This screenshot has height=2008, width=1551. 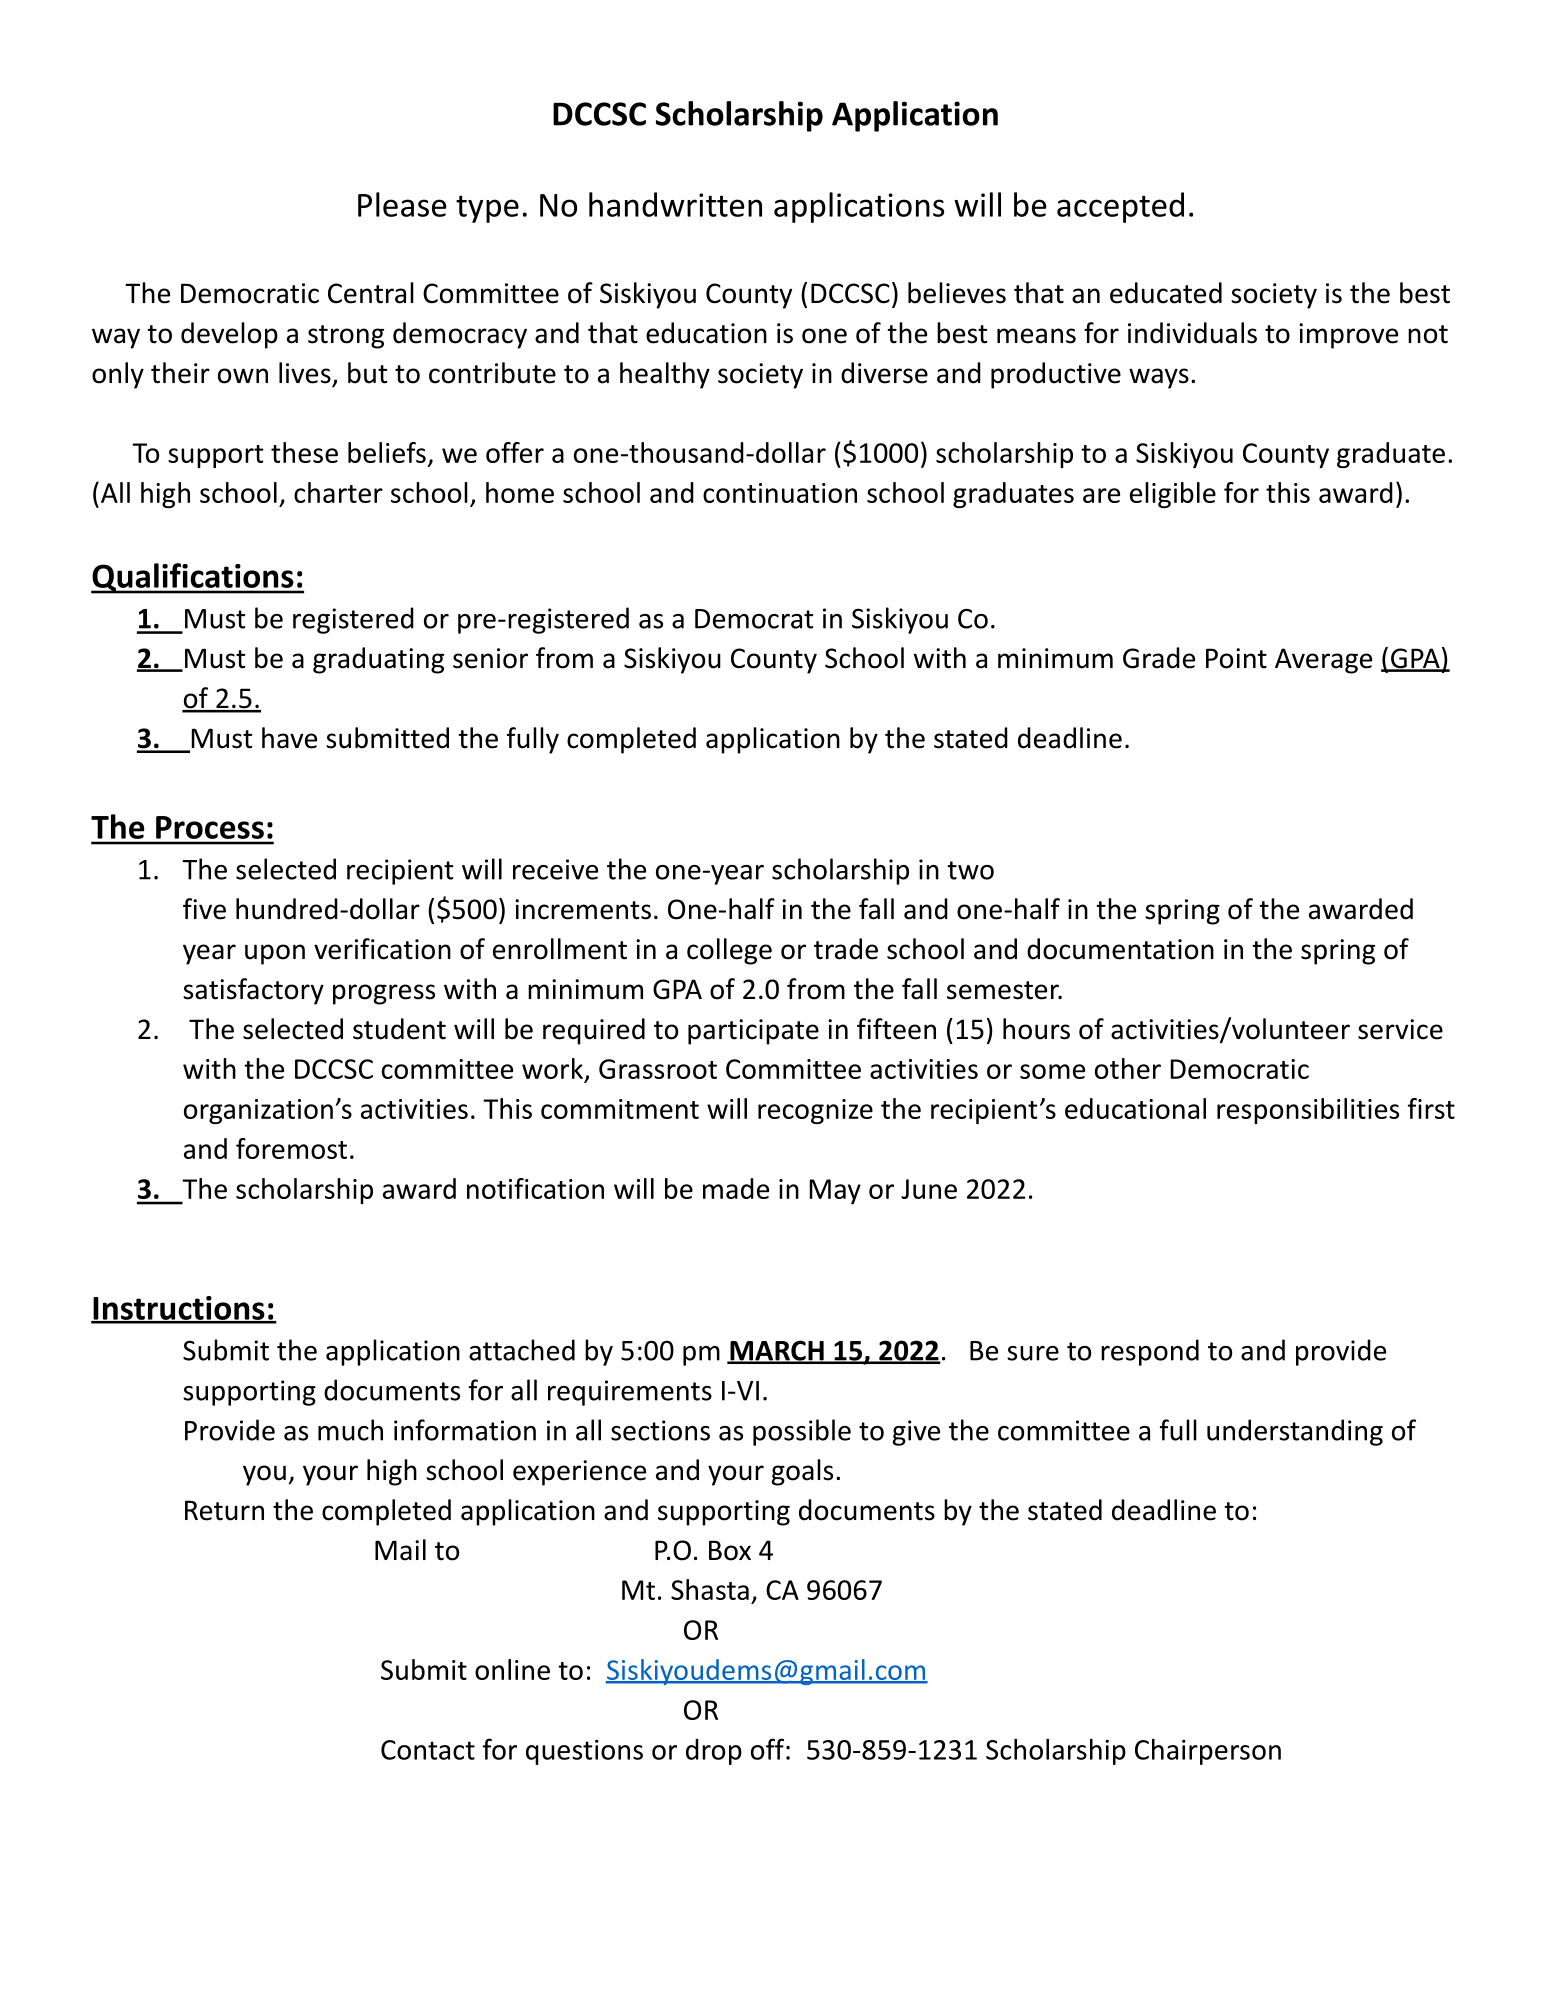 I want to click on continuation, so click(x=780, y=493).
